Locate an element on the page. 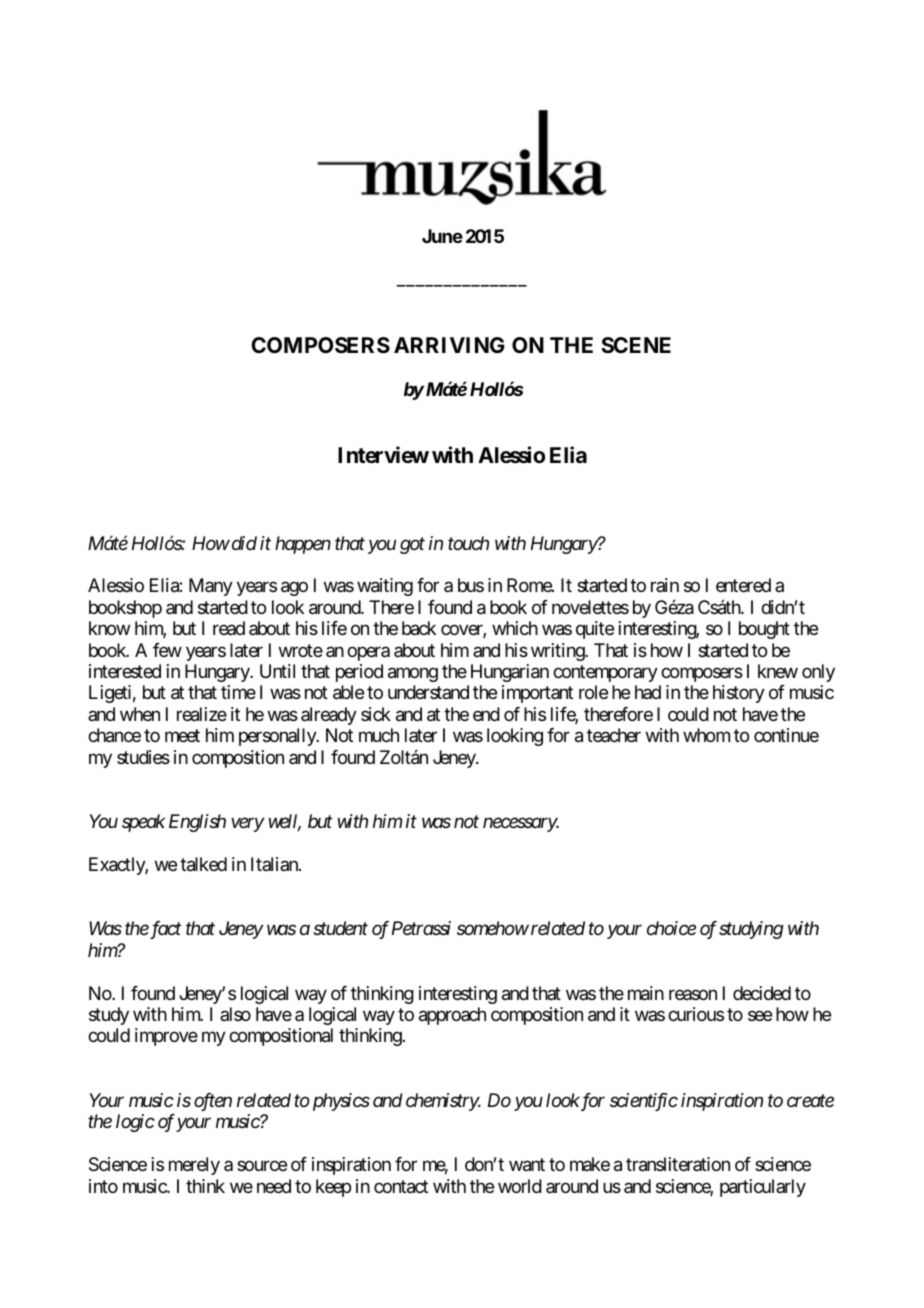 This page has height=1308, width=924. whom is located at coordinates (706, 735).
